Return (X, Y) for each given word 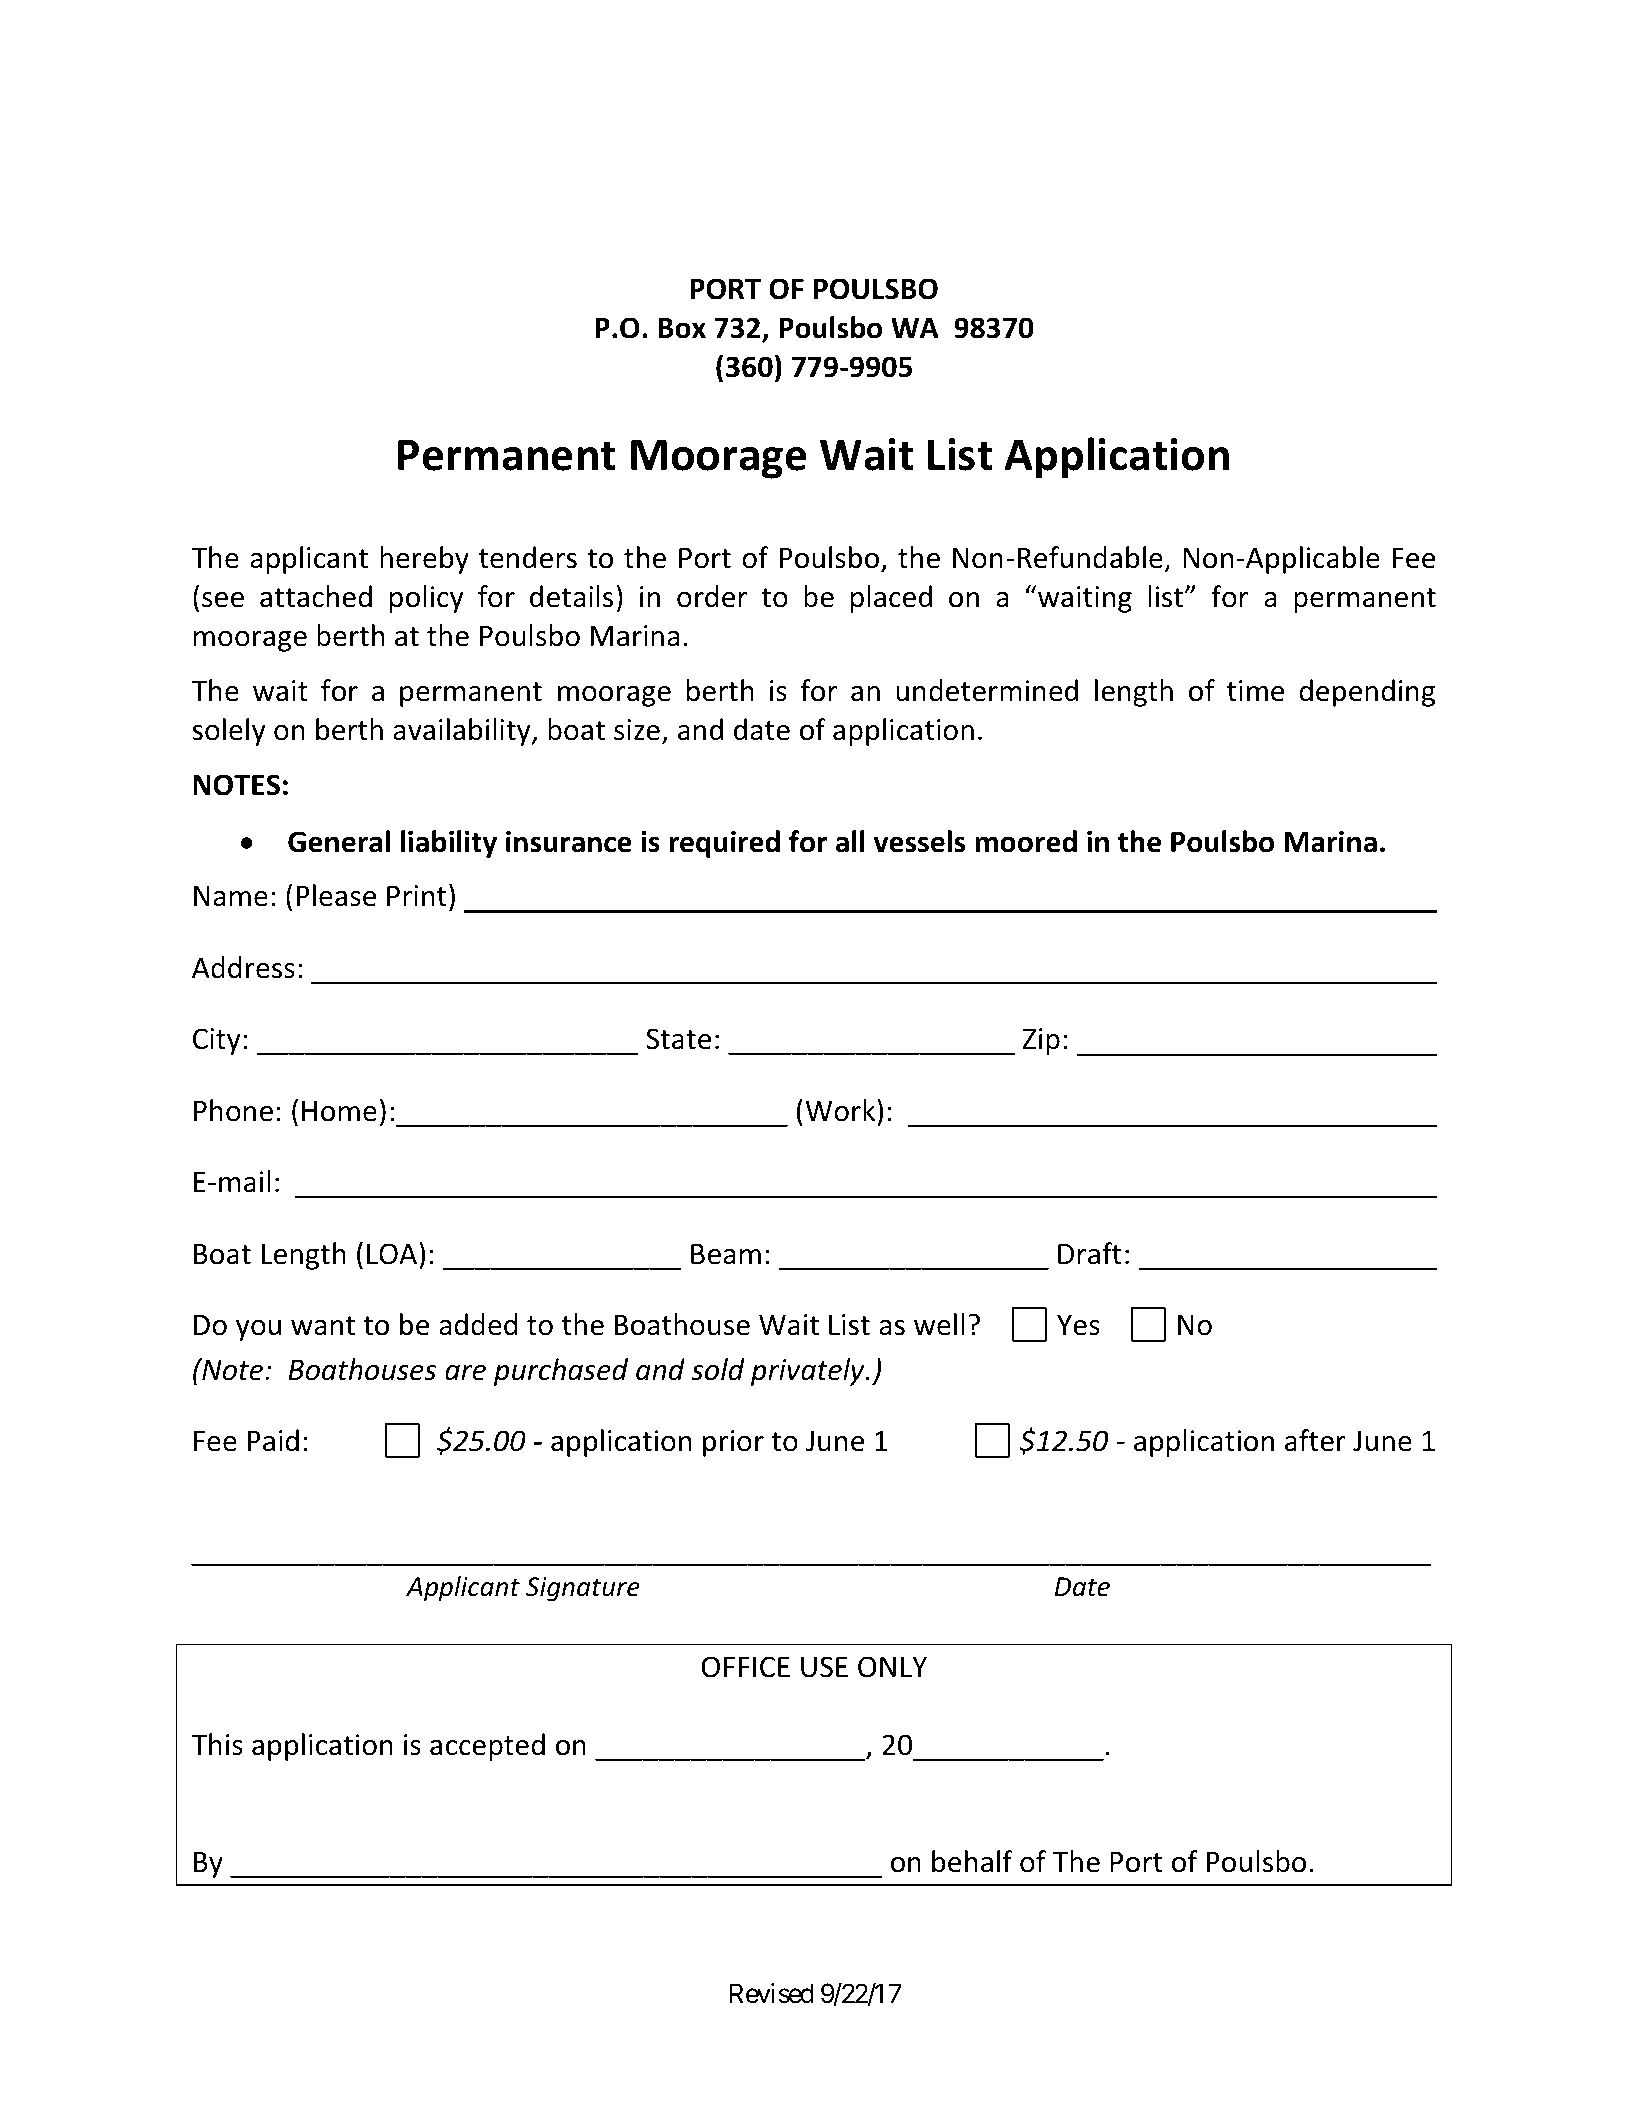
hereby (424, 560)
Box (682, 328)
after (1315, 1440)
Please (336, 895)
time (1255, 691)
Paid (273, 1440)
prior (733, 1443)
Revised (771, 1993)
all (850, 841)
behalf (972, 1861)
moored (1026, 841)
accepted (487, 1747)
